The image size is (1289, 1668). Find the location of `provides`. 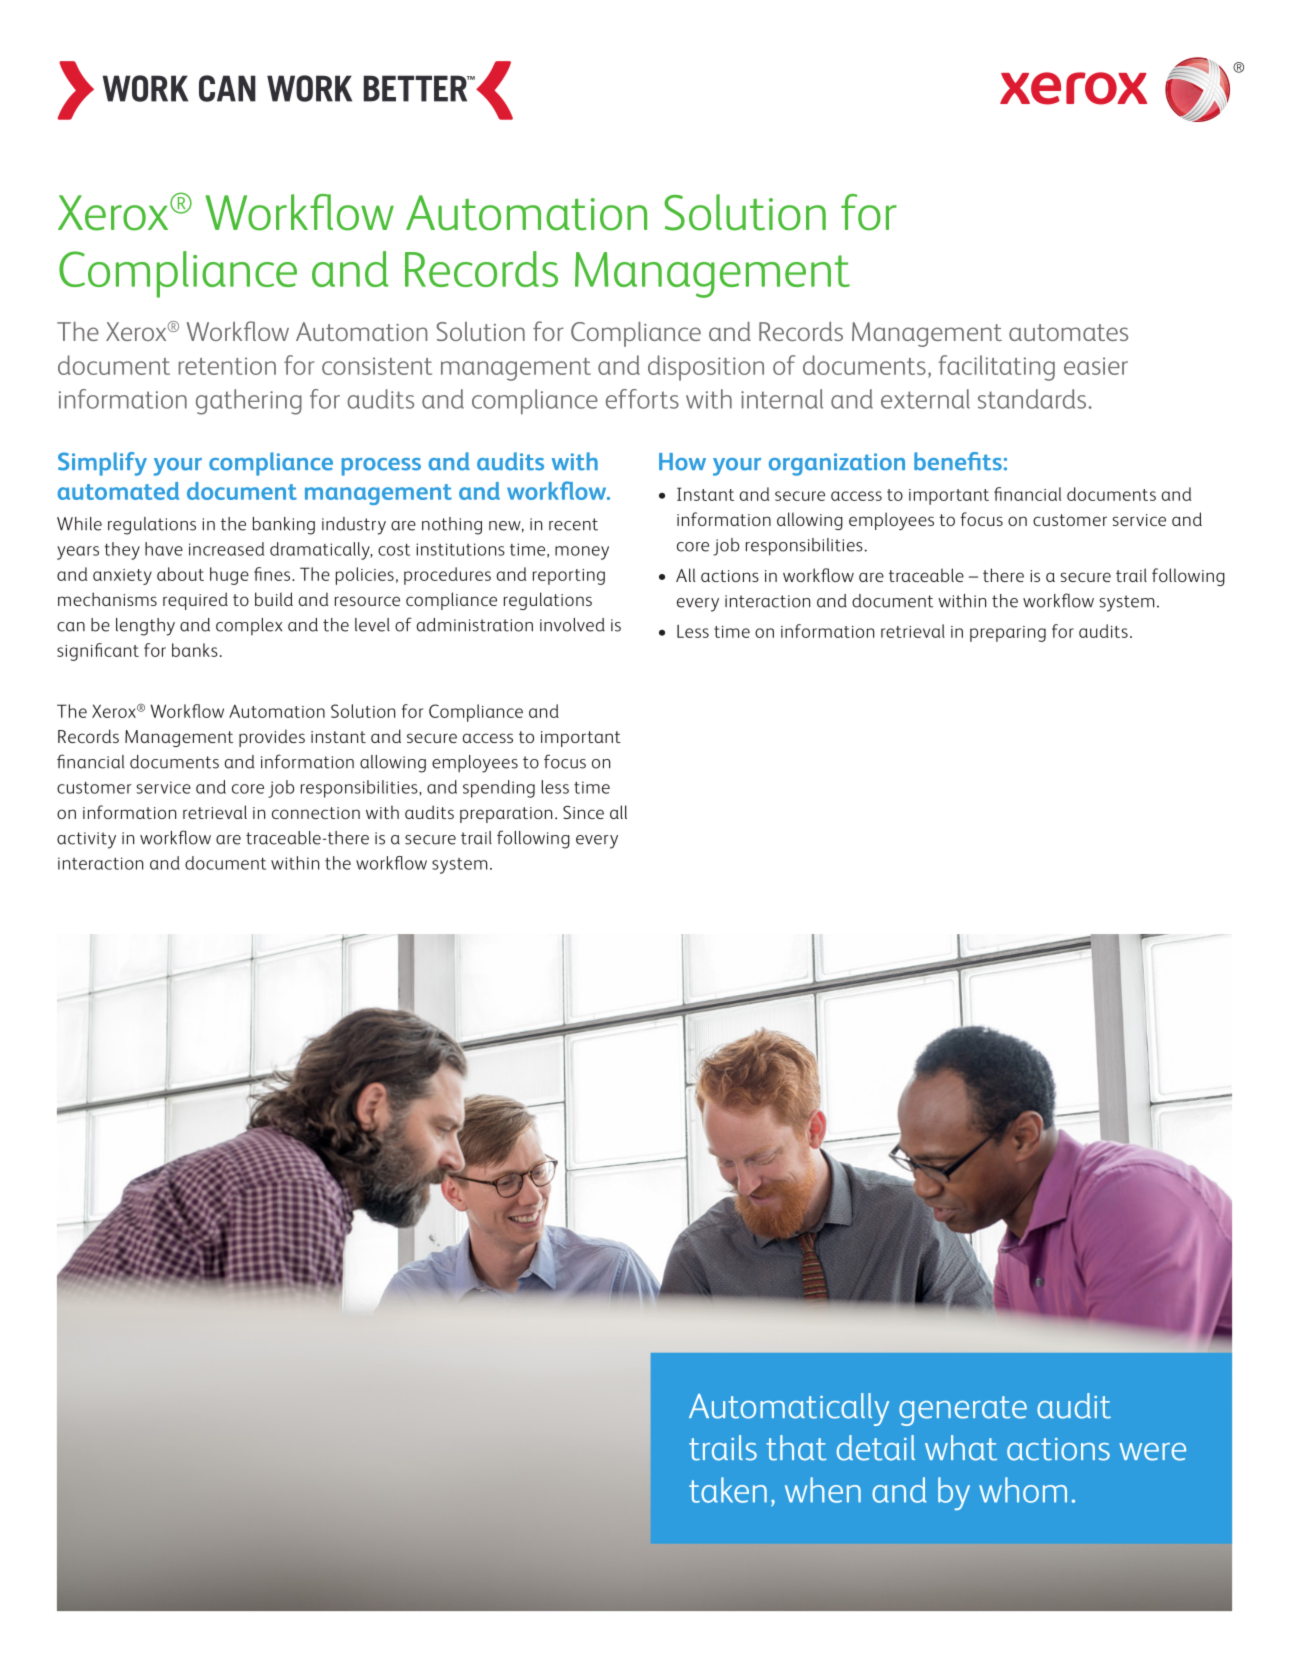

provides is located at coordinates (272, 738).
